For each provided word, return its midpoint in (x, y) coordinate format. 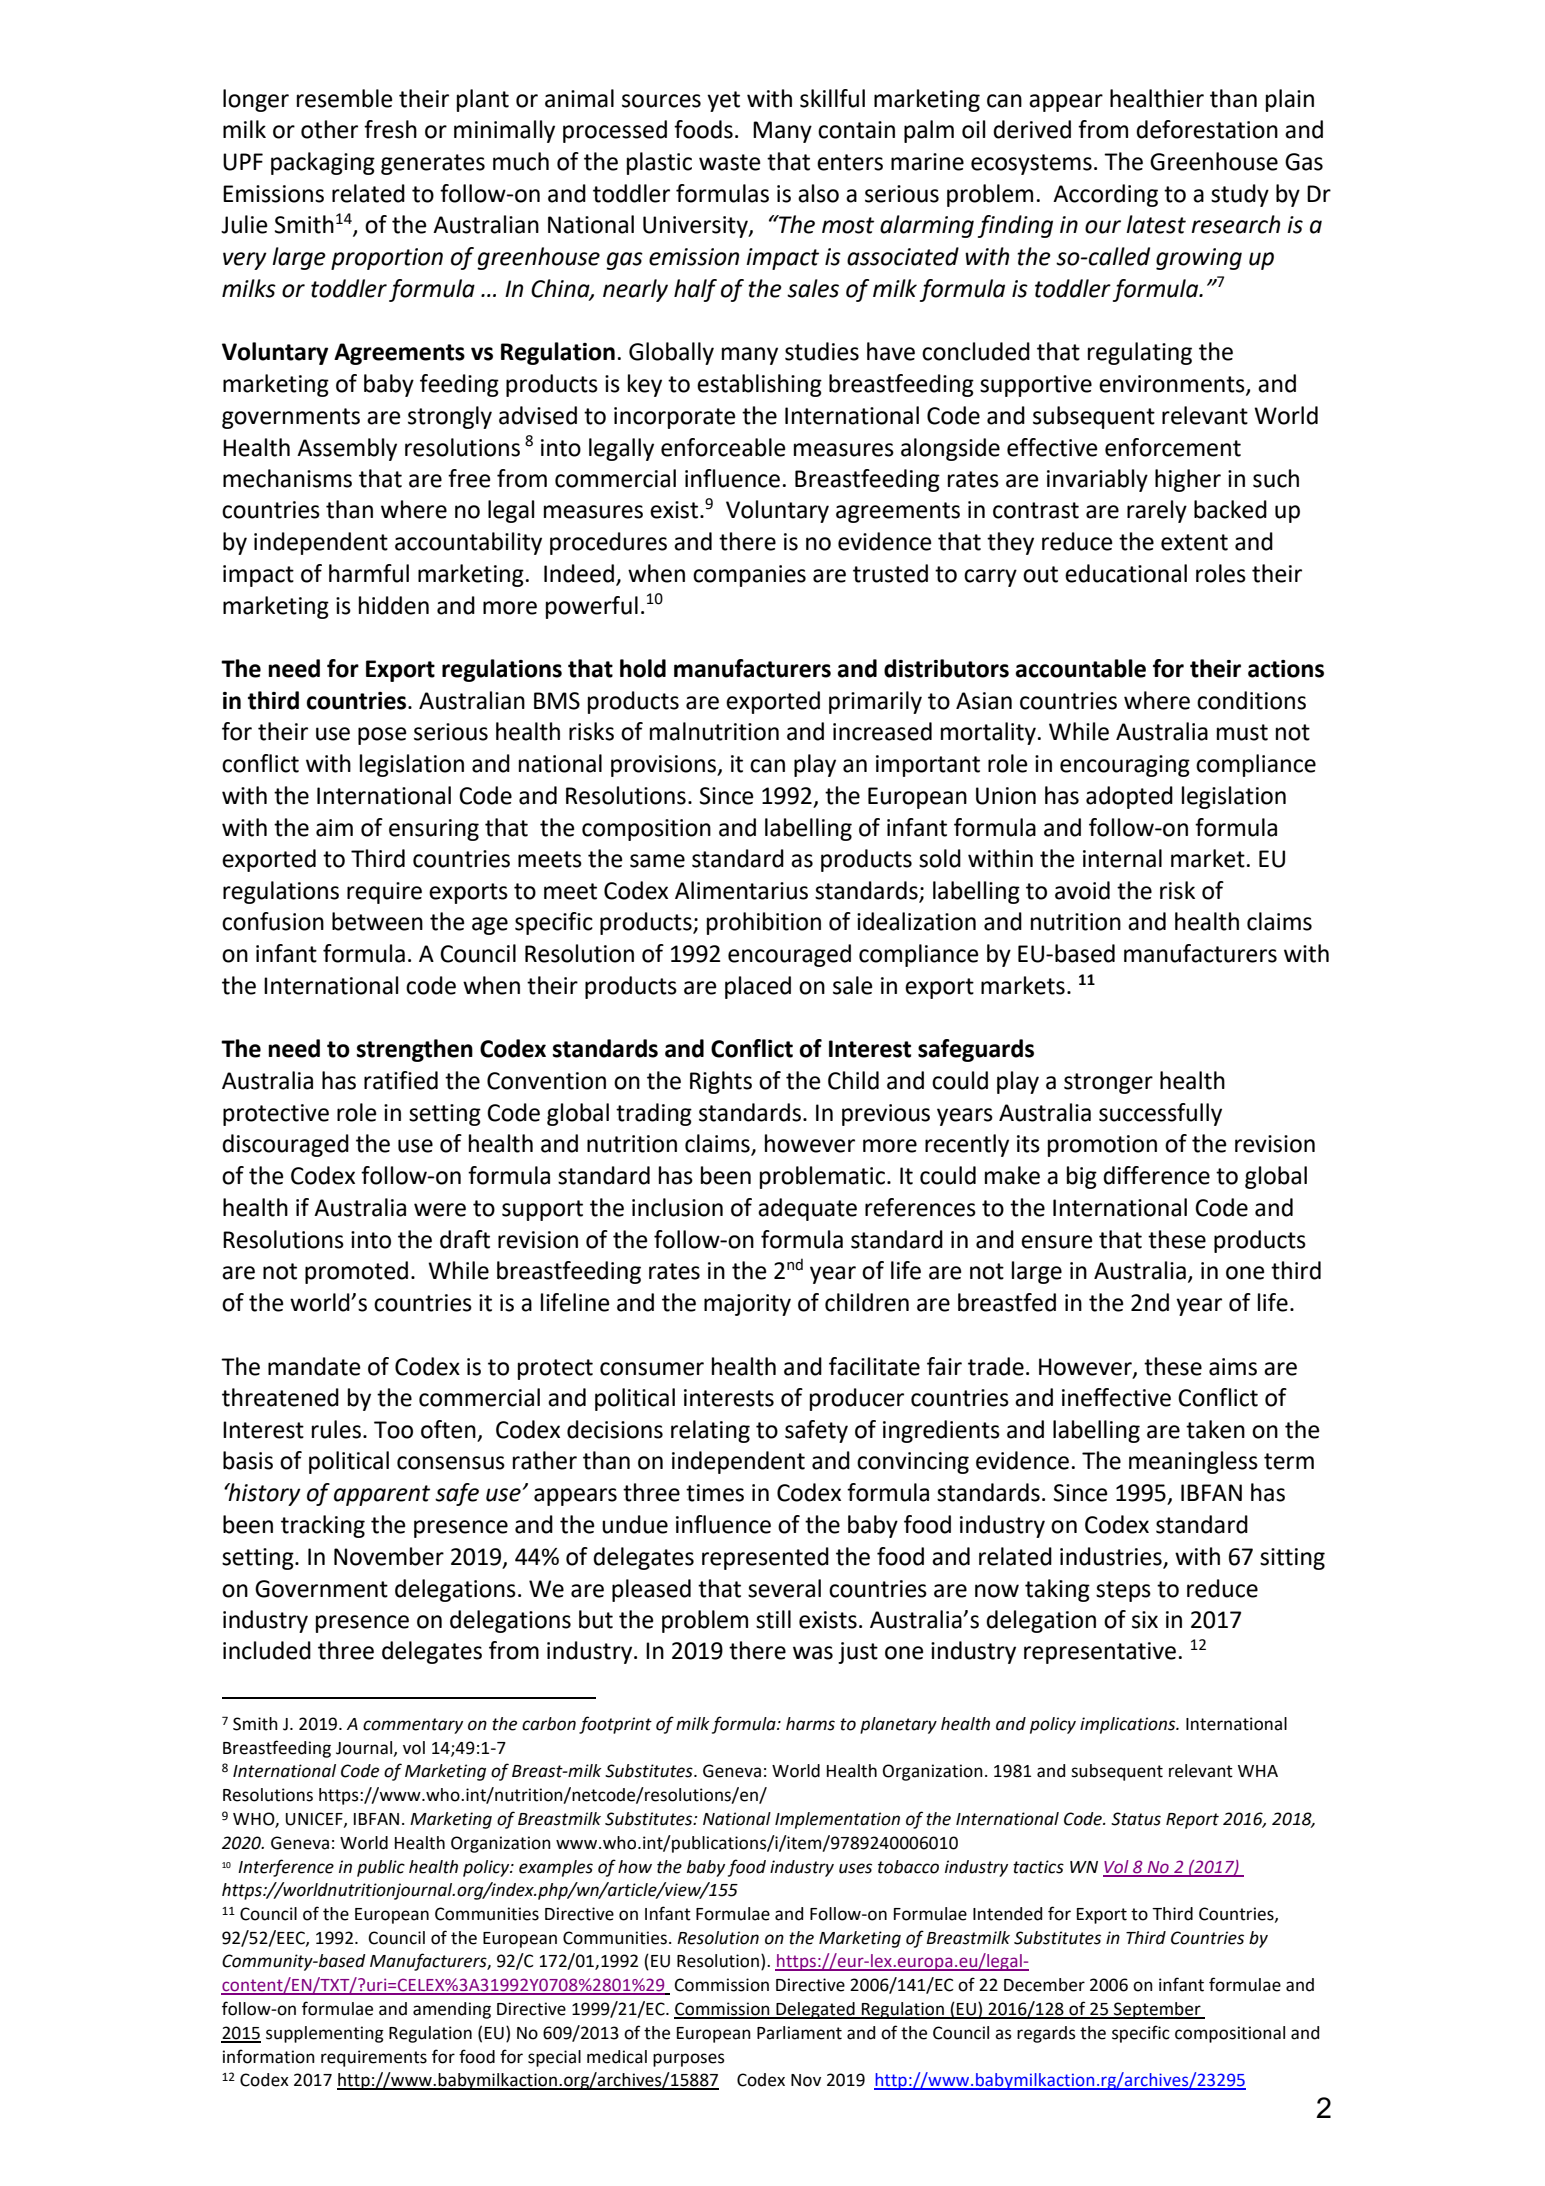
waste (730, 162)
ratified (401, 1080)
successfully (1160, 1114)
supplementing (325, 2034)
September (1157, 2010)
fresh (390, 129)
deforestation (1207, 129)
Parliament (799, 2033)
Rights (721, 1082)
